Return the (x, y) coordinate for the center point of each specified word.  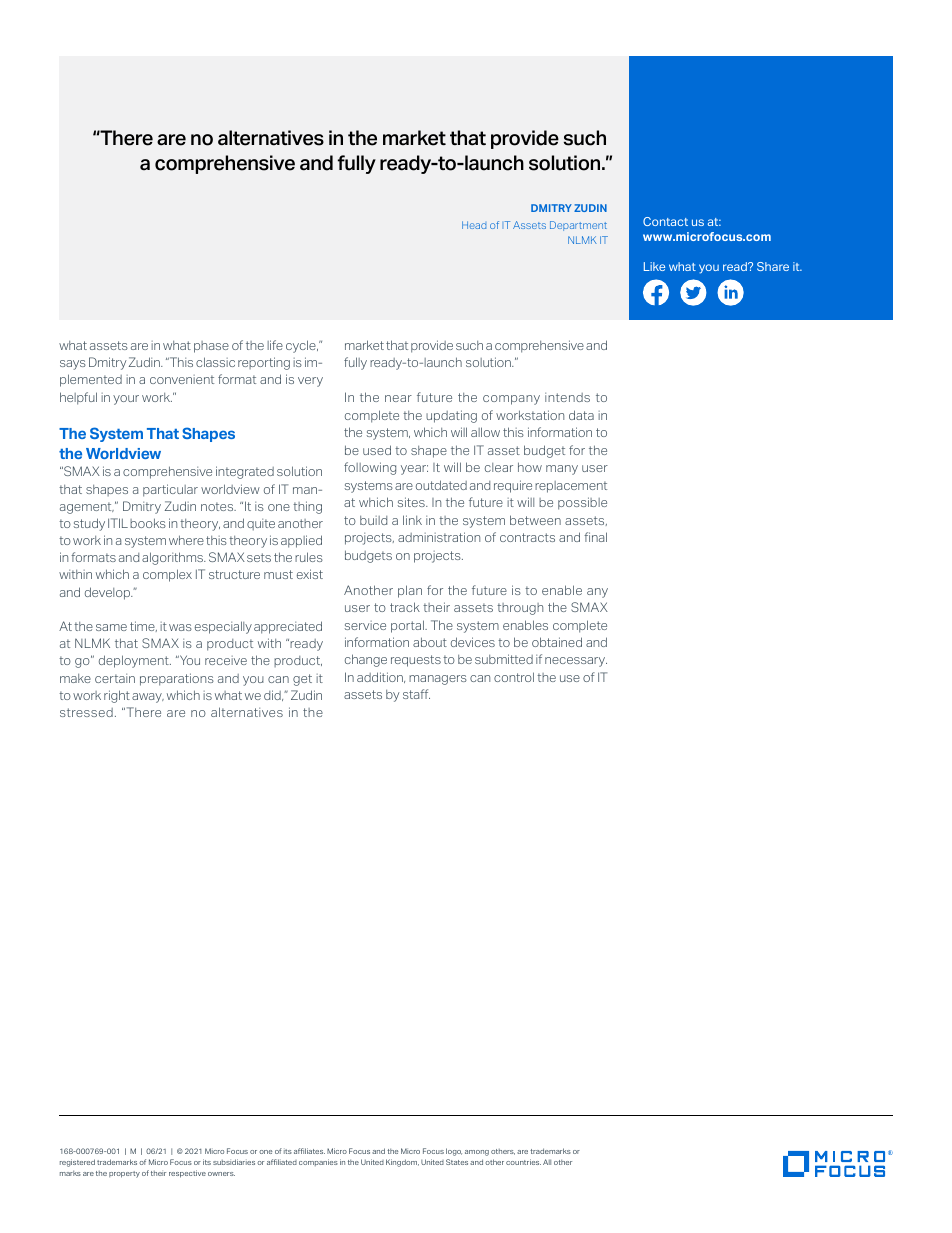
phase (211, 347)
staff (416, 694)
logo (454, 1152)
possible (582, 503)
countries (523, 1162)
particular (170, 490)
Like (654, 266)
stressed (86, 712)
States (457, 1162)
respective (187, 1174)
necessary (576, 662)
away (148, 698)
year (414, 470)
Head (474, 225)
